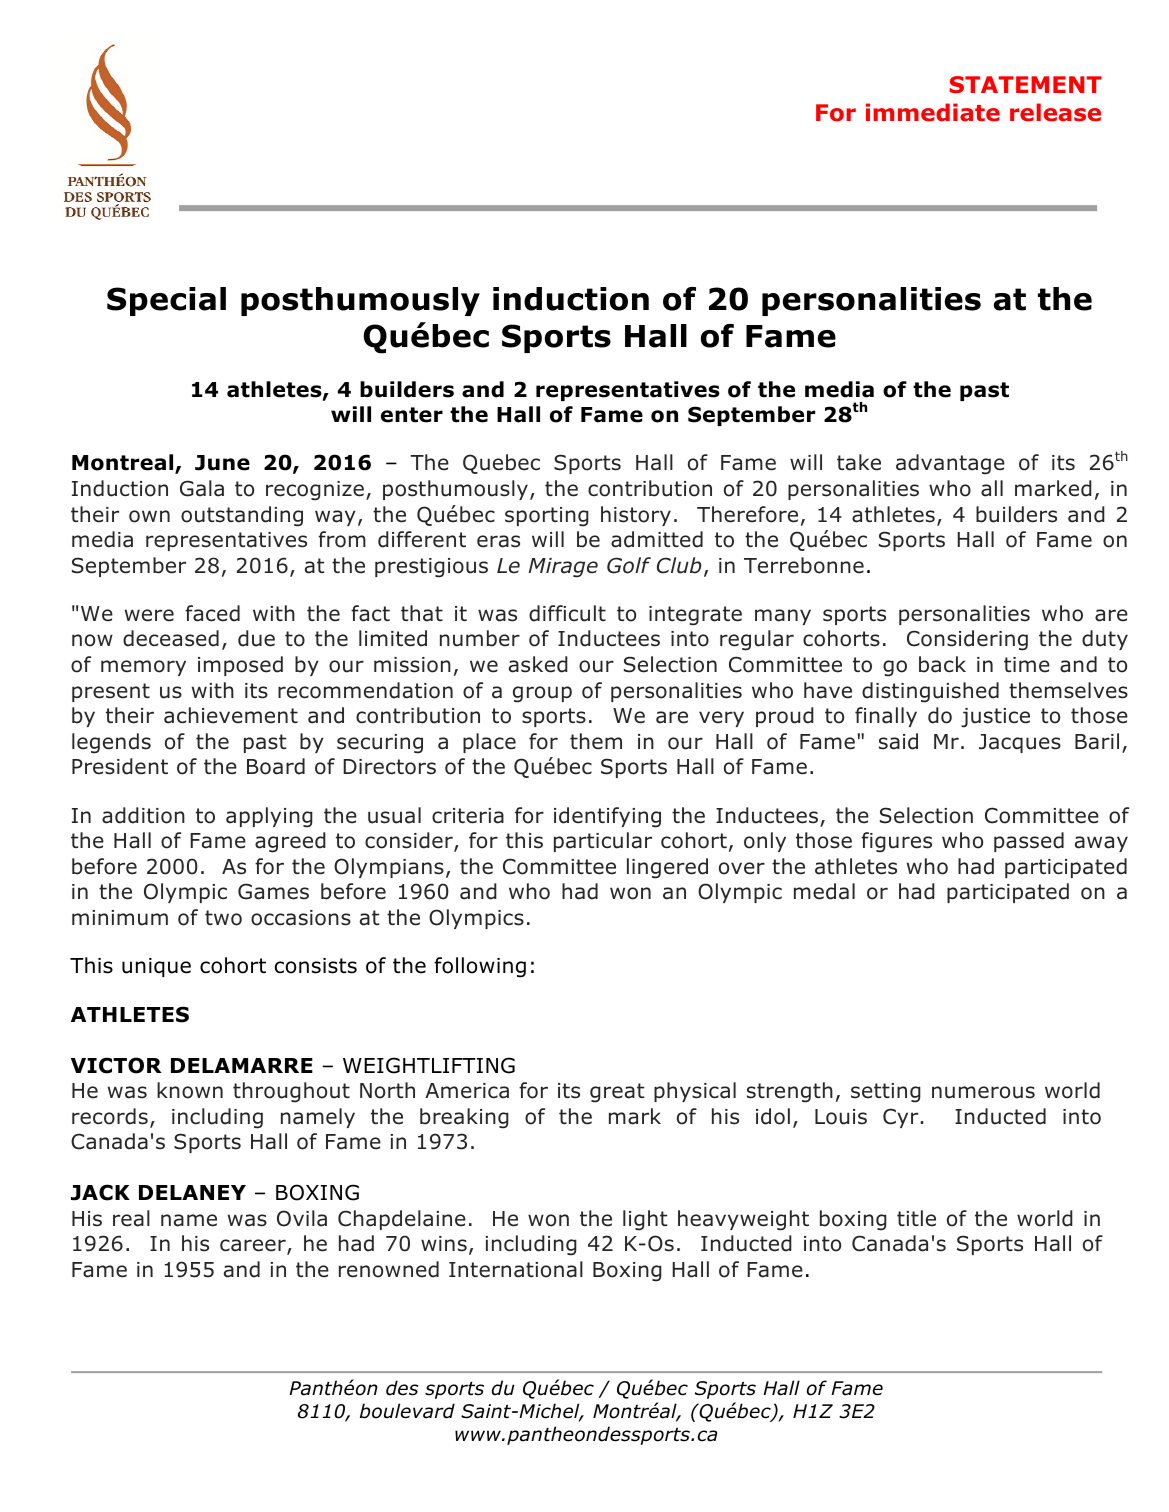 Image resolution: width=1169 pixels, height=1512 pixels. I want to click on career, so click(254, 1246).
